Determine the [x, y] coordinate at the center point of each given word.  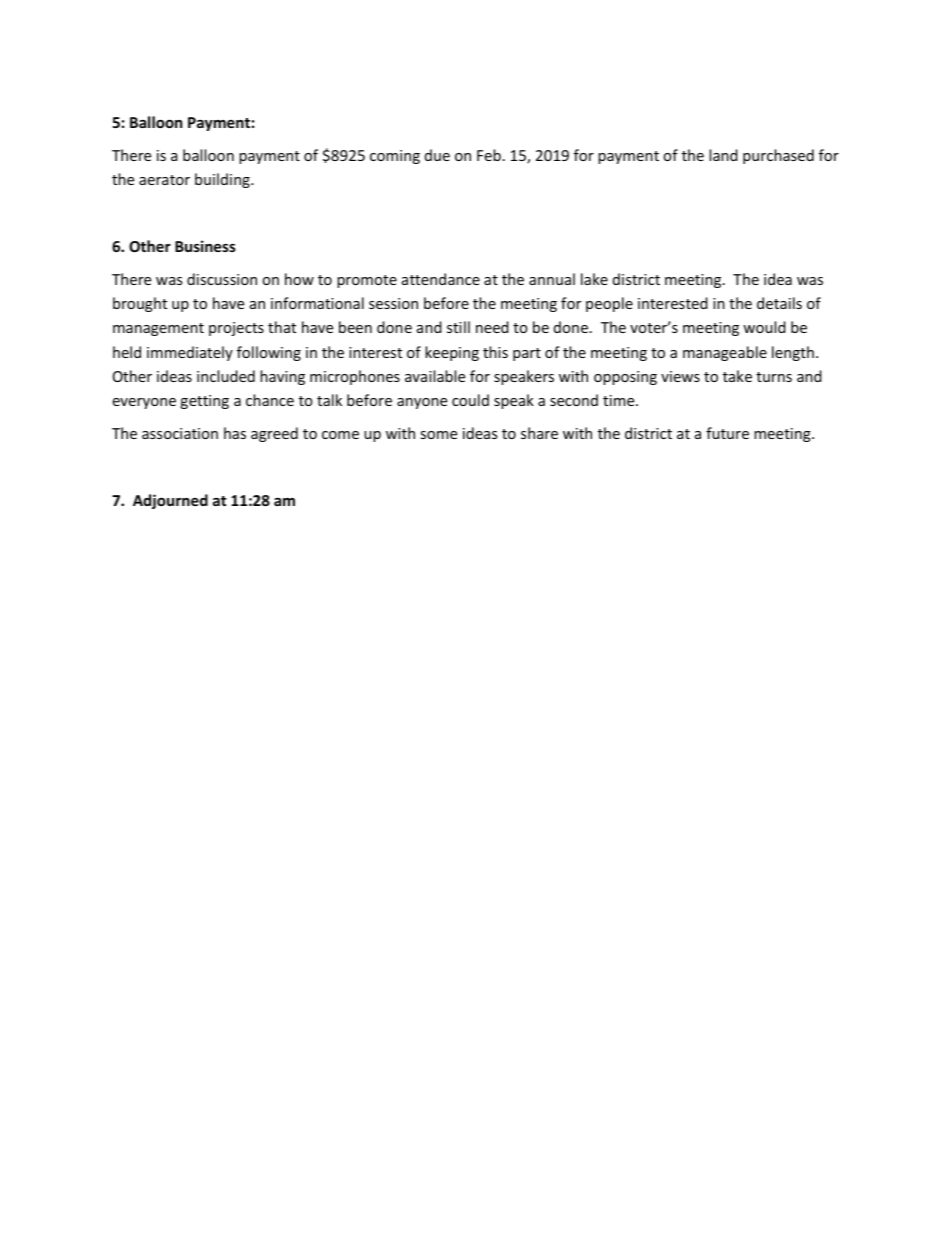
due [437, 155]
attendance [441, 279]
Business [205, 246]
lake [594, 279]
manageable [725, 353]
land [723, 155]
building [223, 180]
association [180, 433]
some [438, 435]
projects [236, 329]
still [458, 327]
